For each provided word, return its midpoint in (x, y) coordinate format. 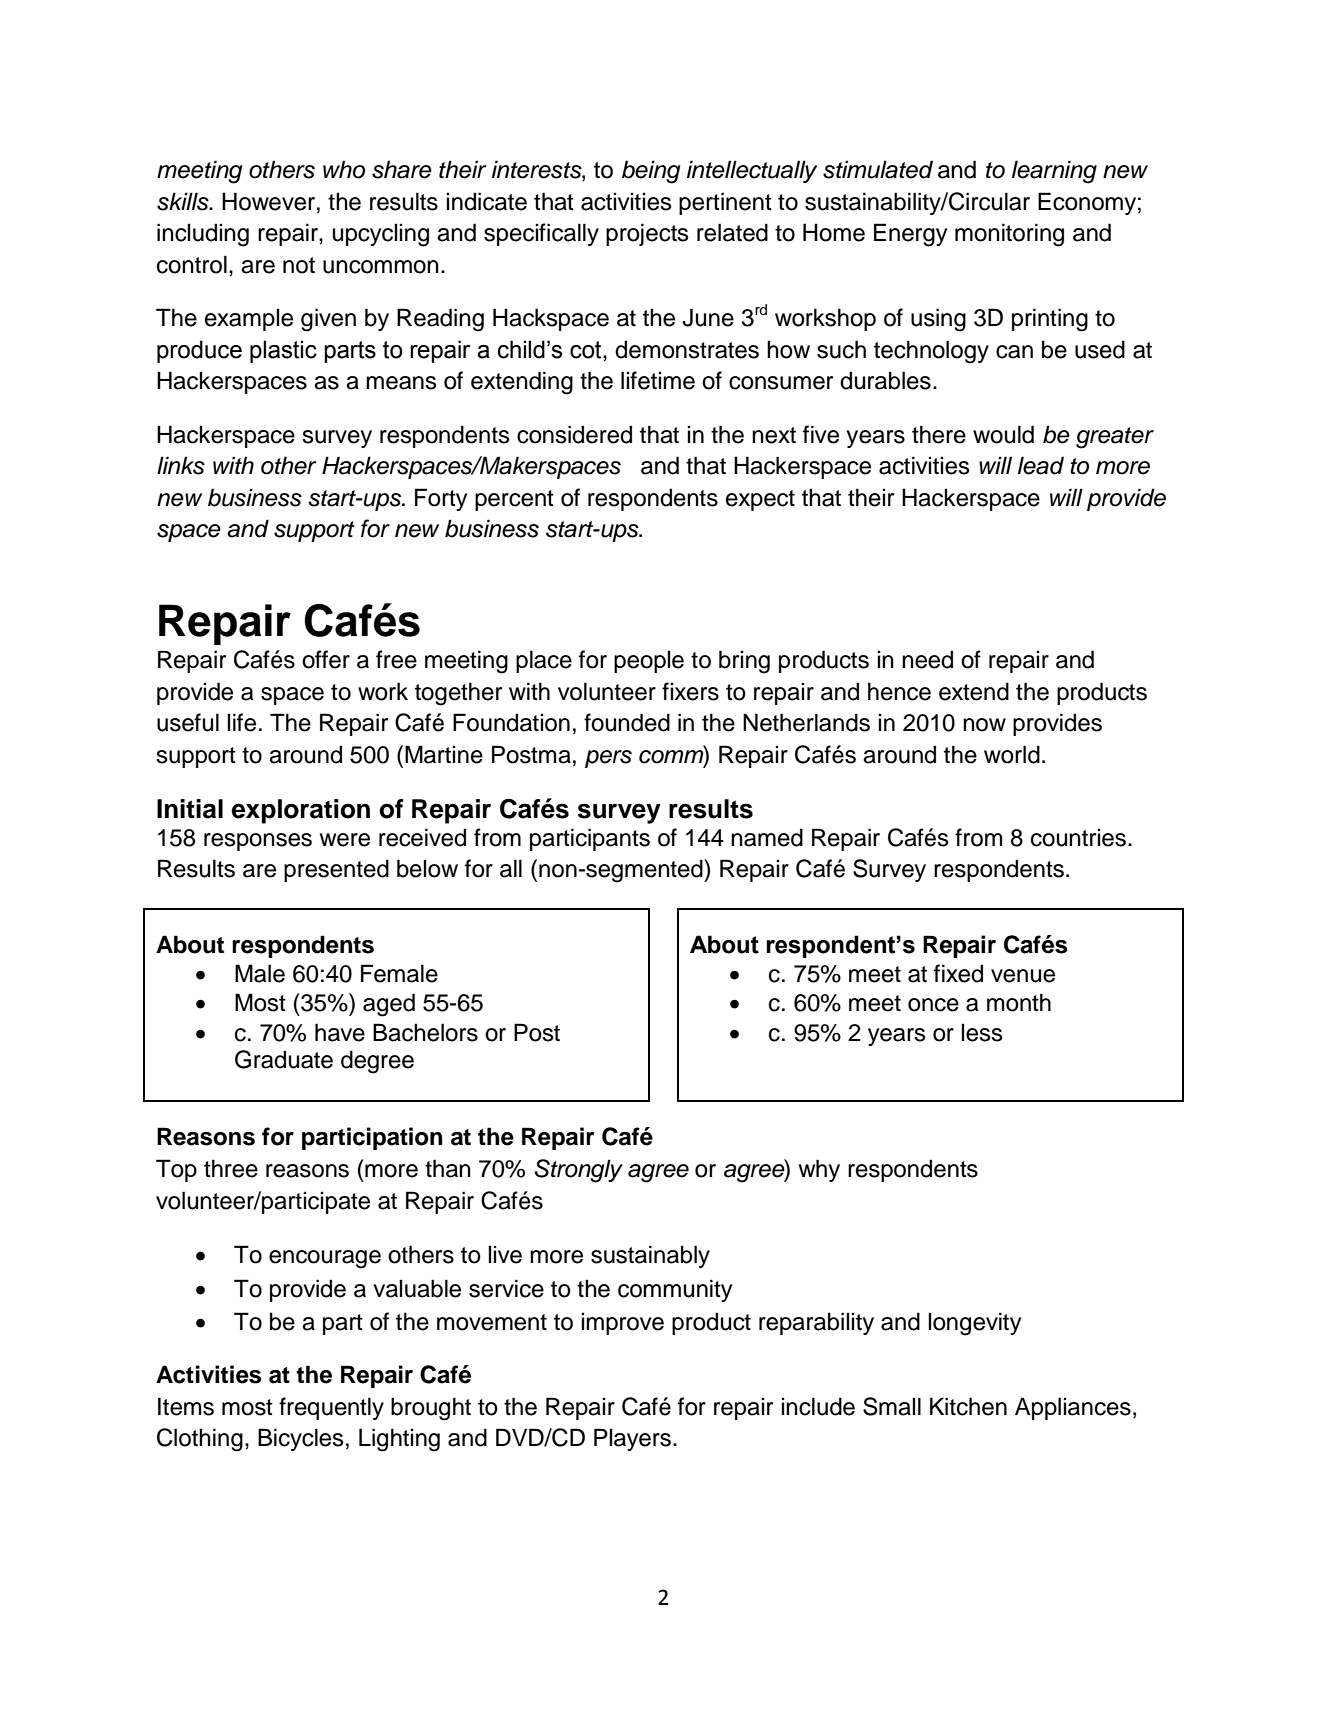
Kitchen (968, 1406)
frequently (331, 1408)
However (268, 201)
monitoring (1009, 235)
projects (647, 234)
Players (632, 1439)
